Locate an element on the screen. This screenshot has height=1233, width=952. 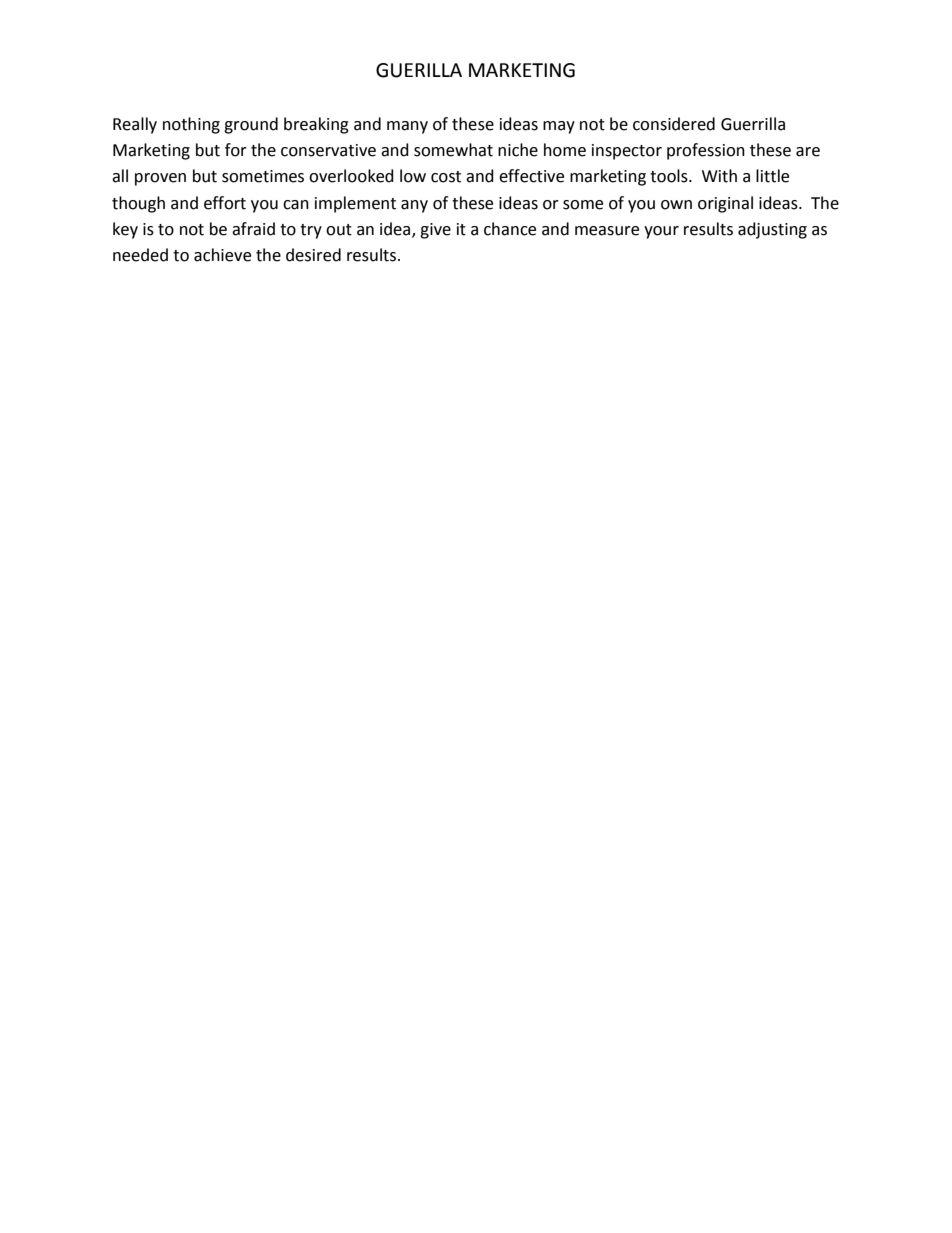
achieve is located at coordinates (222, 255).
